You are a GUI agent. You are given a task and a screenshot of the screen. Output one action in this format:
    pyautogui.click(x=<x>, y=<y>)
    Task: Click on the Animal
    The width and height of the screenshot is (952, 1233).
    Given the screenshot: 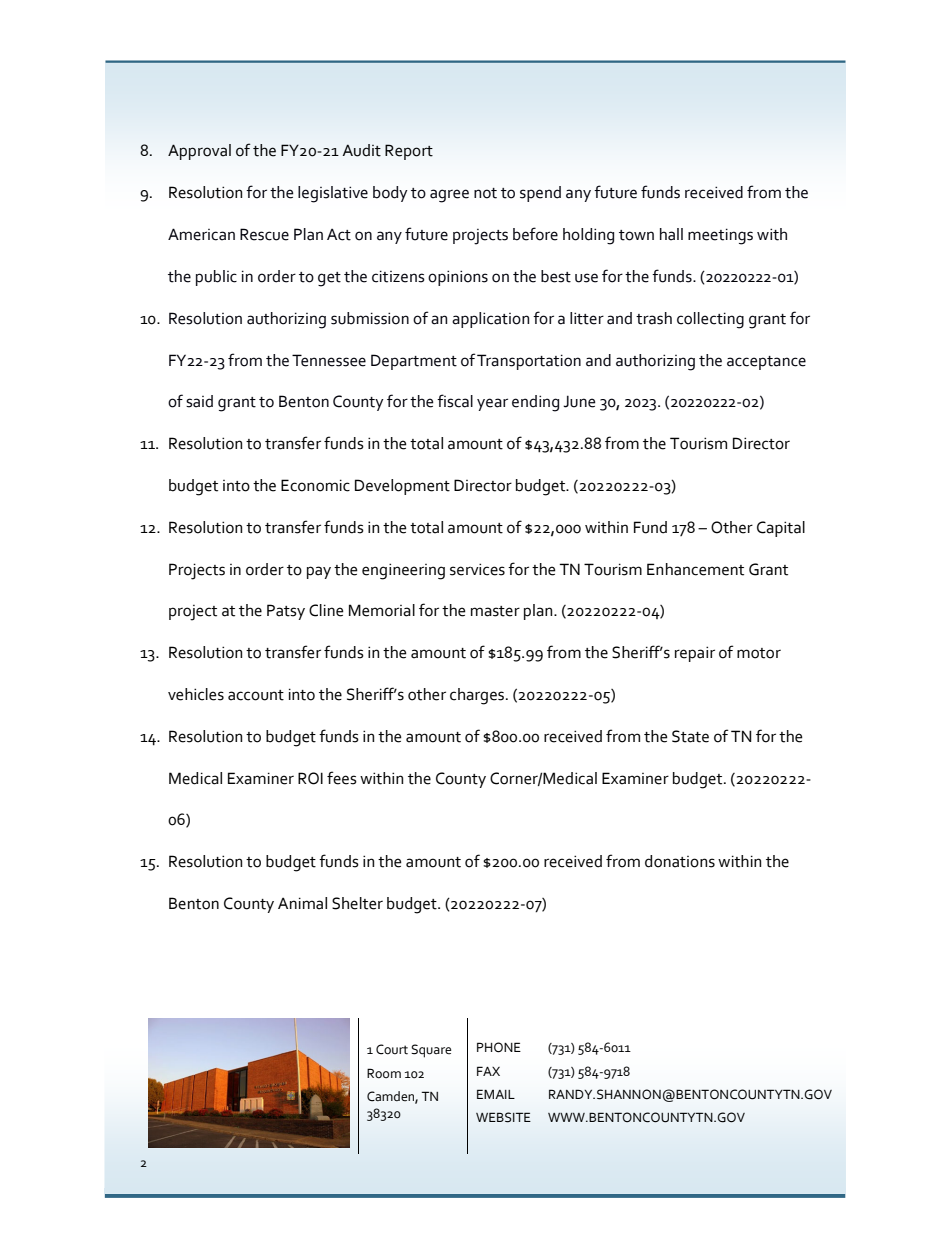 What is the action you would take?
    pyautogui.click(x=302, y=903)
